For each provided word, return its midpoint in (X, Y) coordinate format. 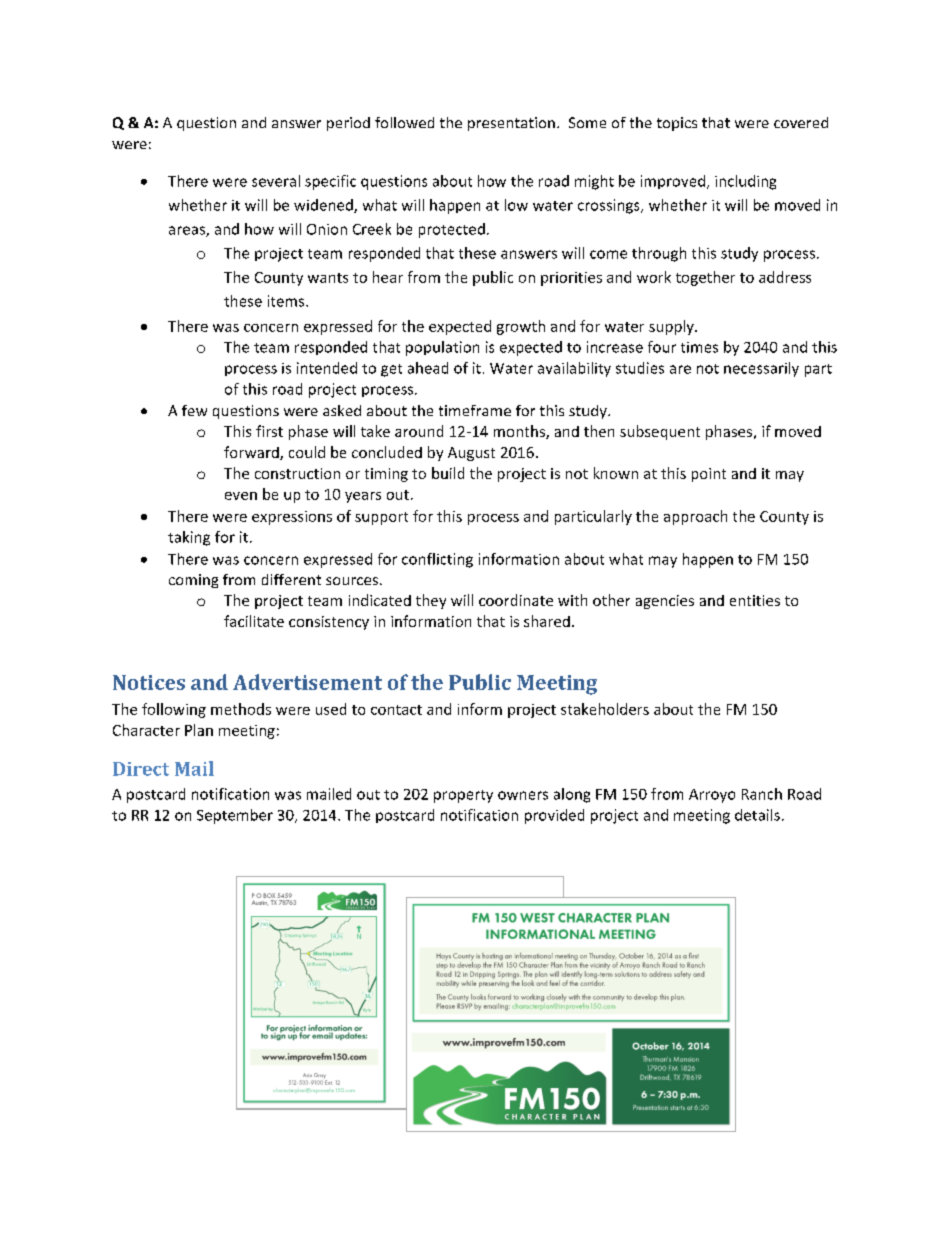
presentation (511, 124)
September (235, 816)
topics (677, 124)
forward (252, 453)
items (287, 301)
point (709, 475)
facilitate (254, 621)
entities (755, 600)
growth (521, 327)
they (431, 601)
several (276, 181)
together (705, 278)
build (448, 473)
